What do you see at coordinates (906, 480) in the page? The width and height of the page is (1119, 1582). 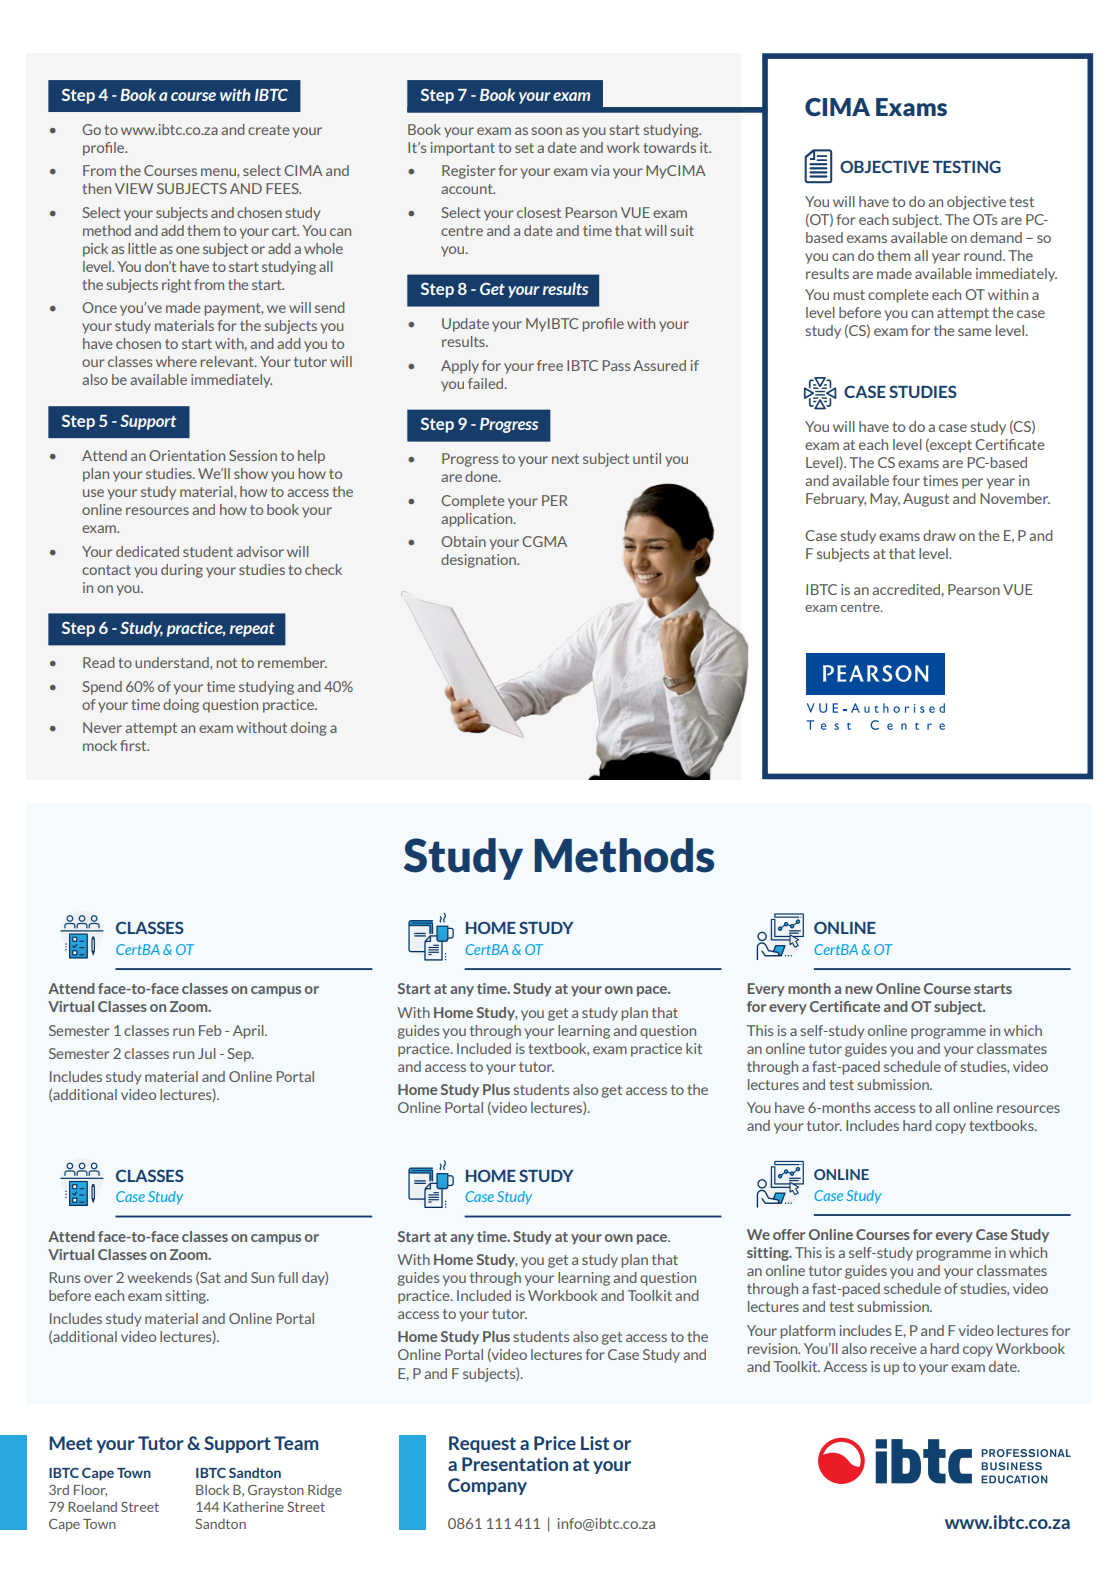 I see `four` at bounding box center [906, 480].
